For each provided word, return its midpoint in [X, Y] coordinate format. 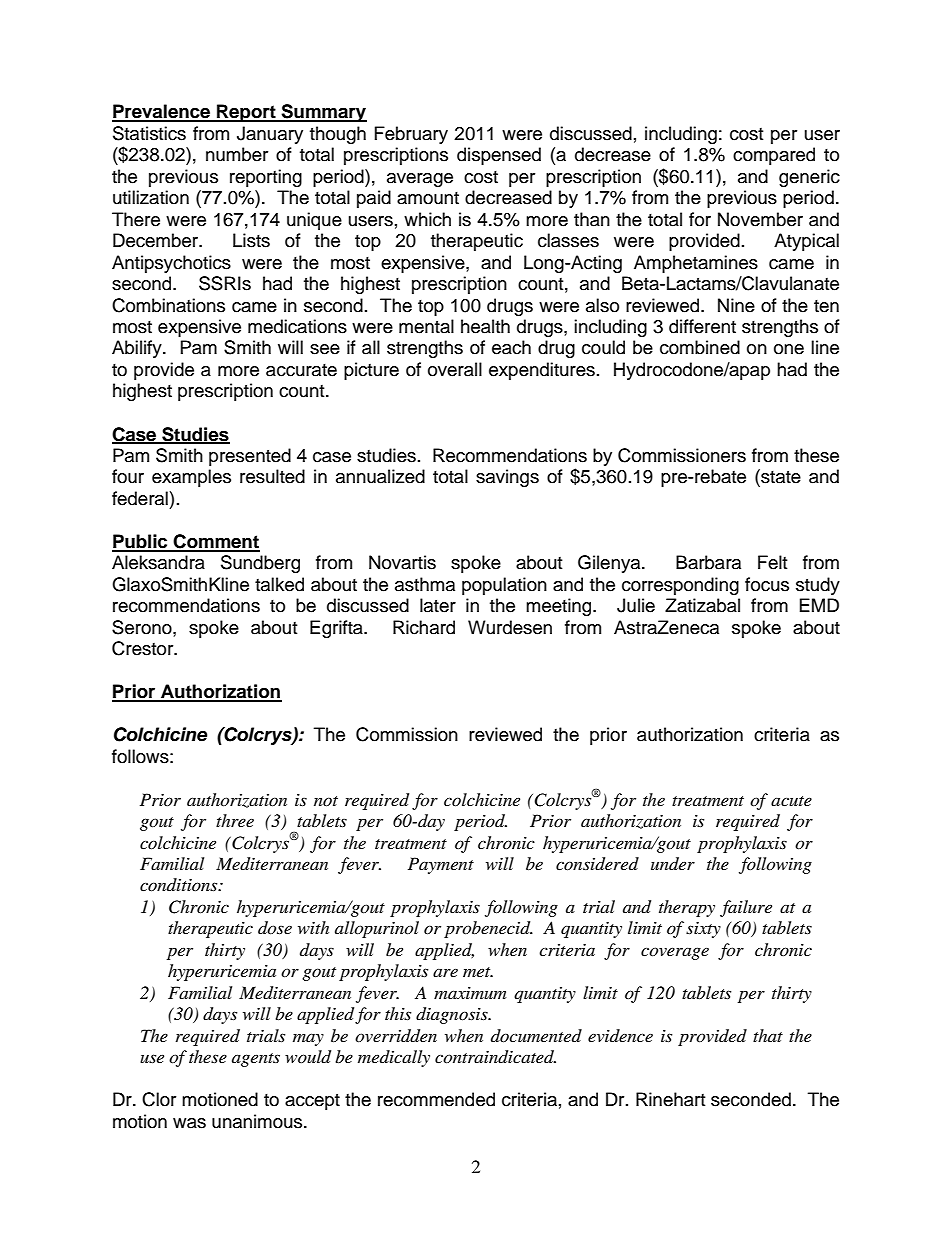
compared [774, 156]
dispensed [499, 156]
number [237, 154]
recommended [436, 1099]
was [189, 1123]
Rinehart [670, 1099]
